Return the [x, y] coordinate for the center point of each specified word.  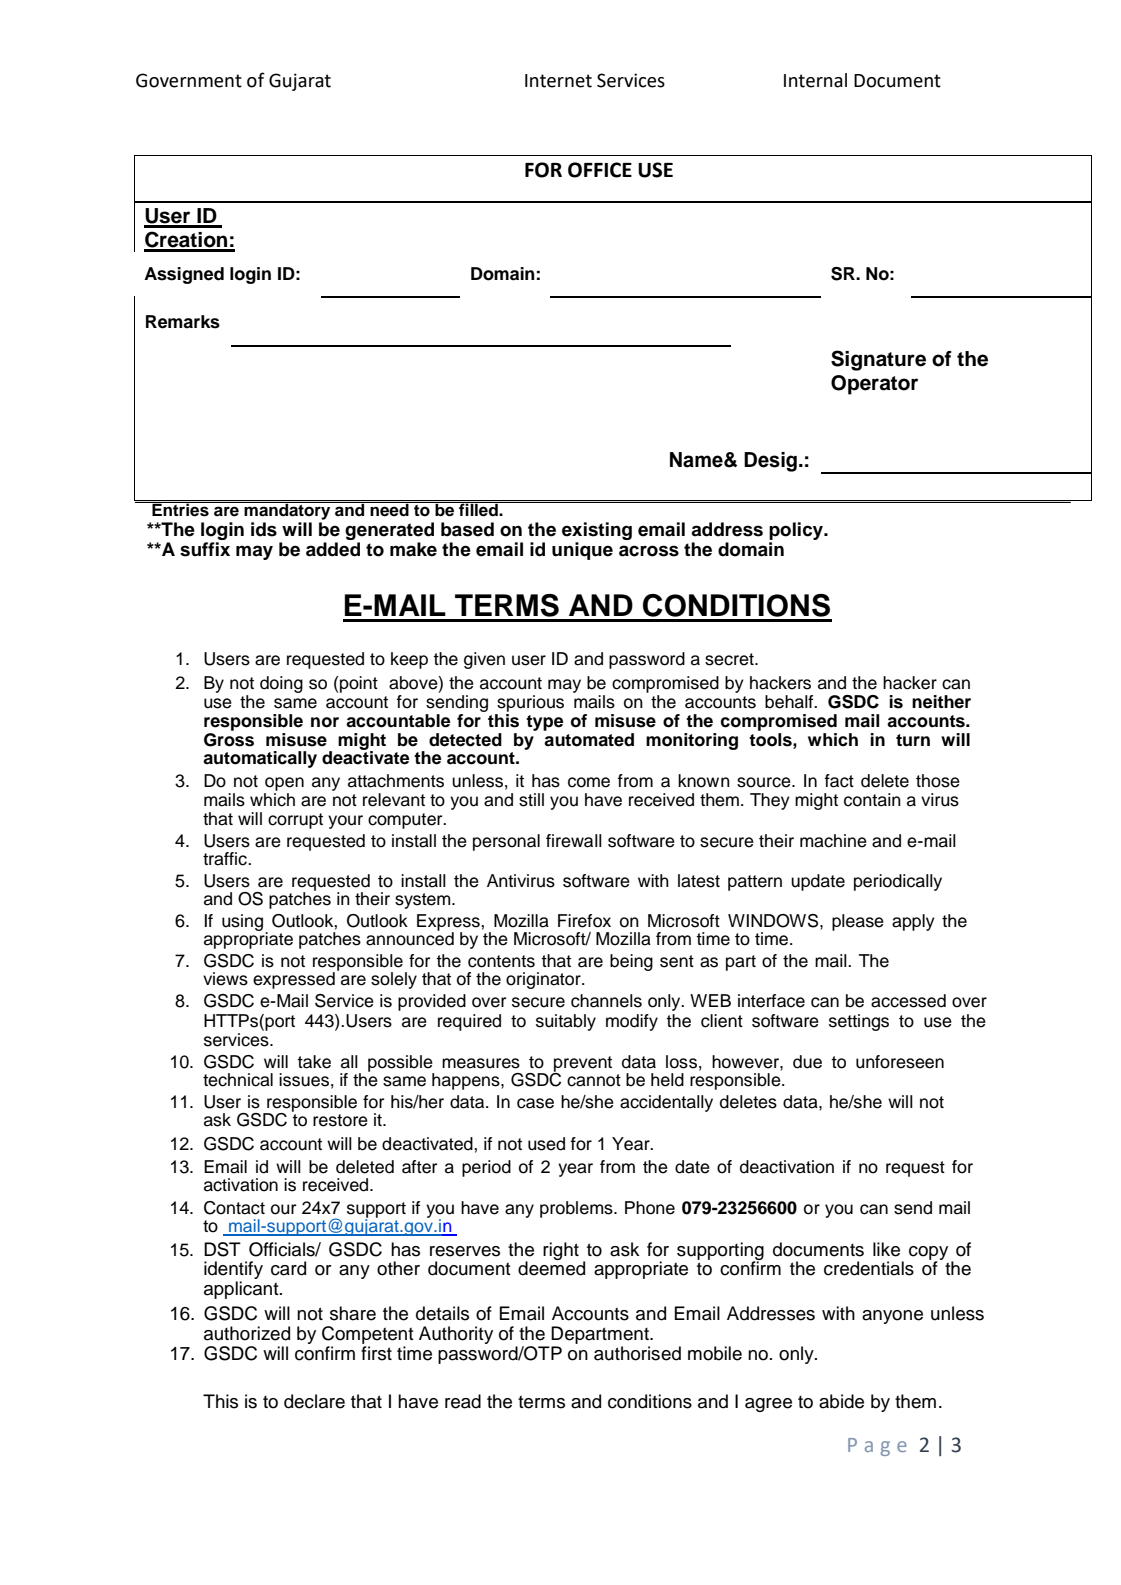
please [858, 922]
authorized [247, 1333]
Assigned [184, 275]
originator [544, 980]
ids [264, 529]
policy [797, 531]
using [242, 922]
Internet [558, 81]
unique [582, 551]
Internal [815, 80]
